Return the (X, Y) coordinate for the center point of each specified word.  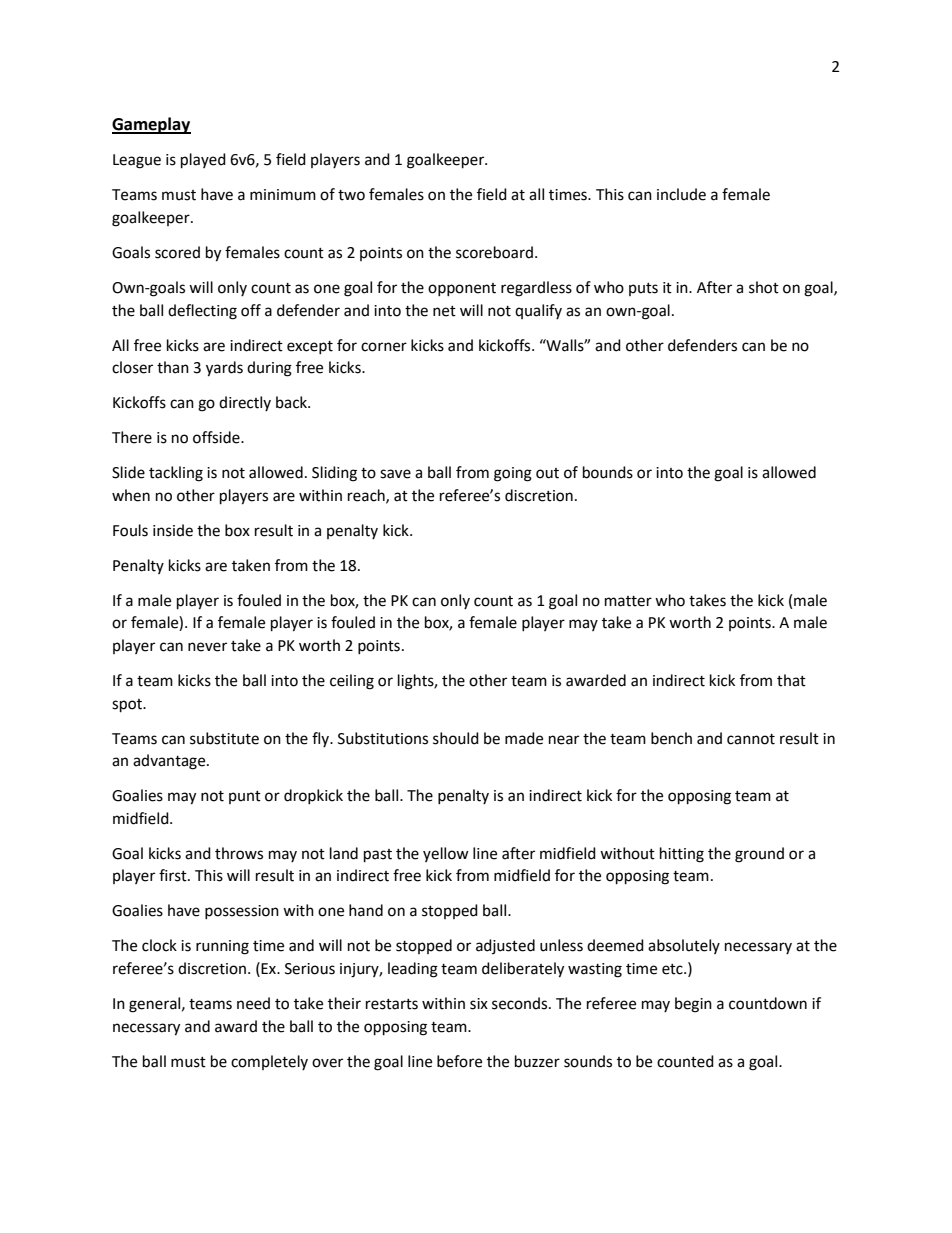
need (253, 1003)
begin (693, 1005)
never (207, 647)
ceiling (352, 682)
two (351, 195)
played (203, 161)
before (459, 1061)
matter (628, 601)
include (681, 194)
